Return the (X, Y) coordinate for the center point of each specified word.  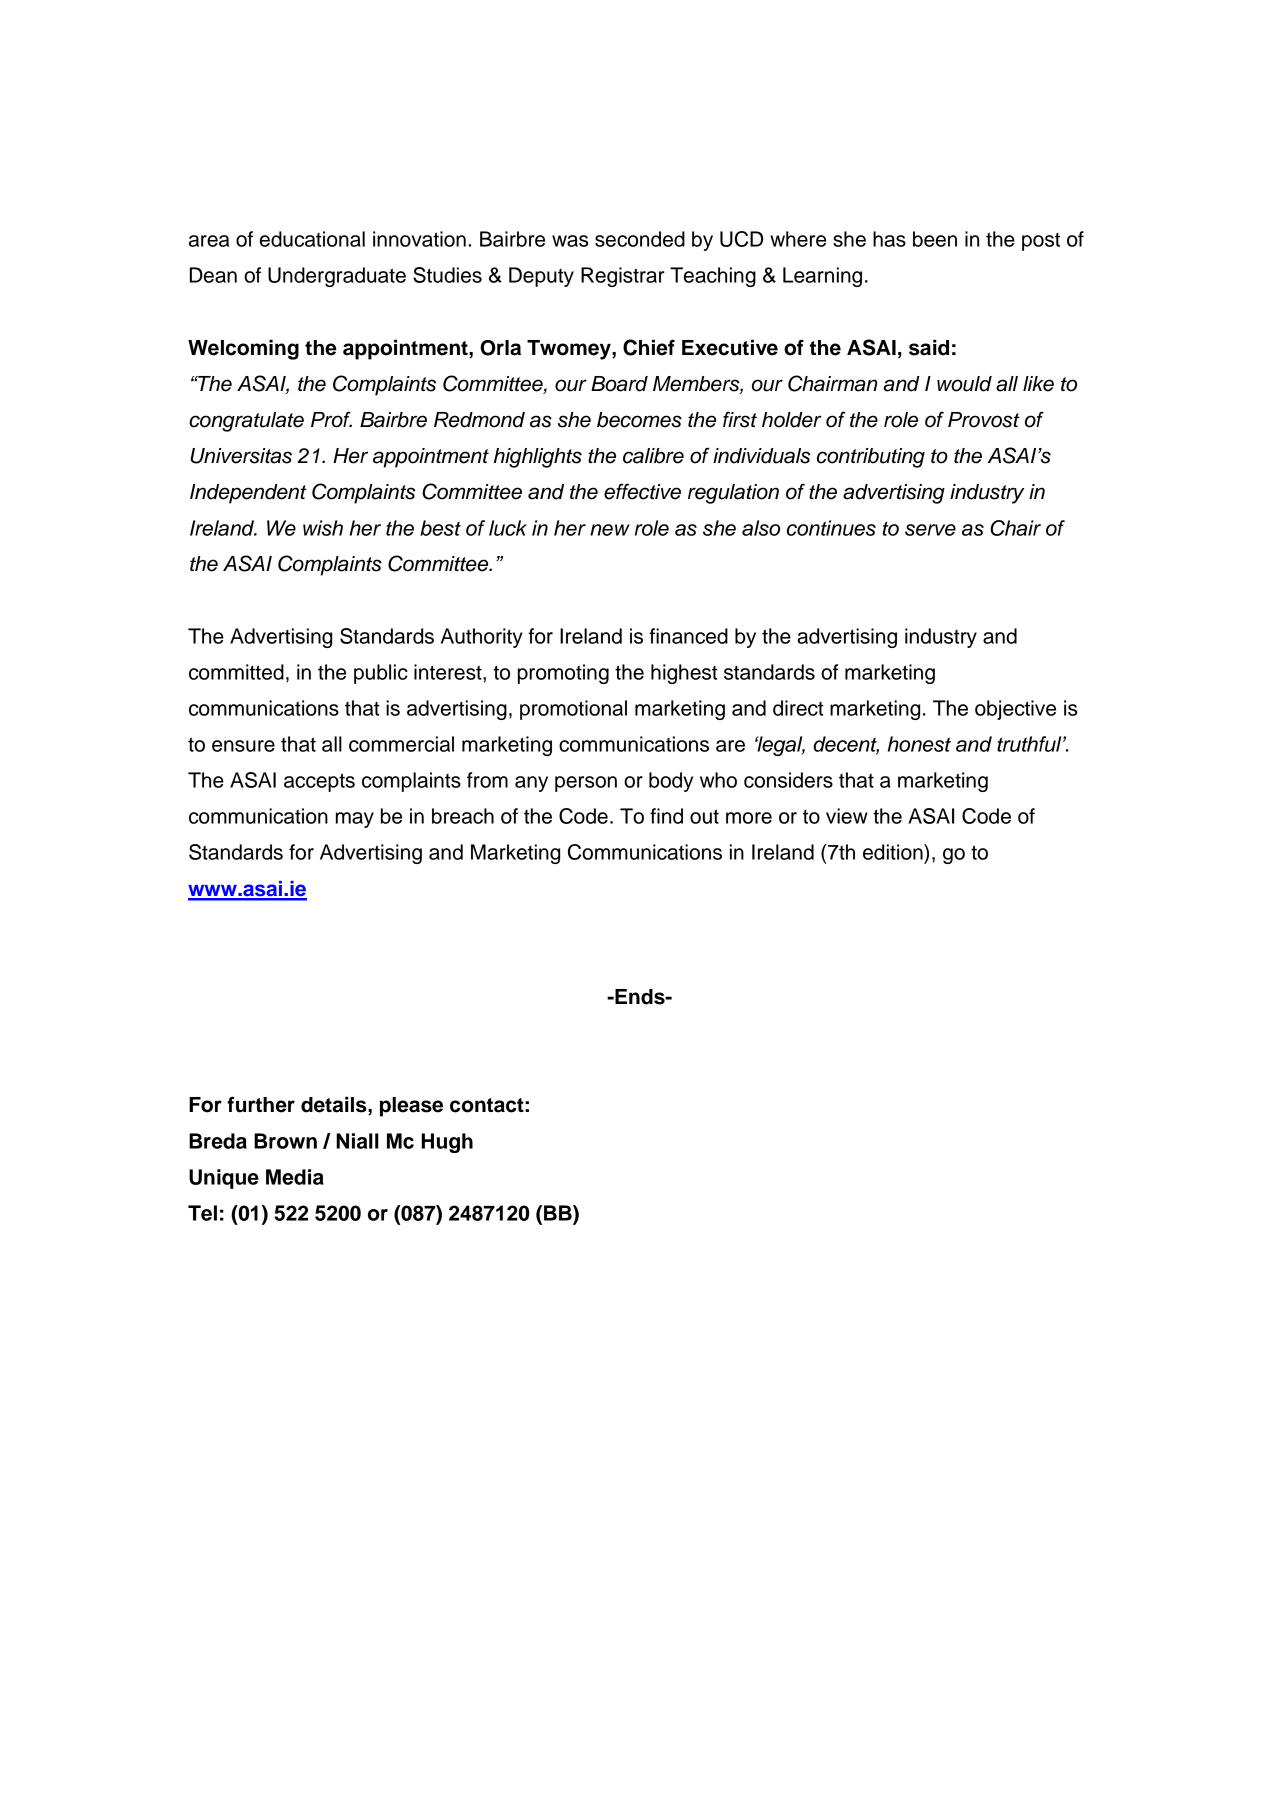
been (935, 239)
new (610, 530)
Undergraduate (337, 277)
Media (295, 1177)
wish (323, 528)
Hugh (447, 1143)
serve (930, 530)
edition (894, 852)
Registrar (623, 277)
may (355, 820)
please (411, 1107)
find (666, 816)
